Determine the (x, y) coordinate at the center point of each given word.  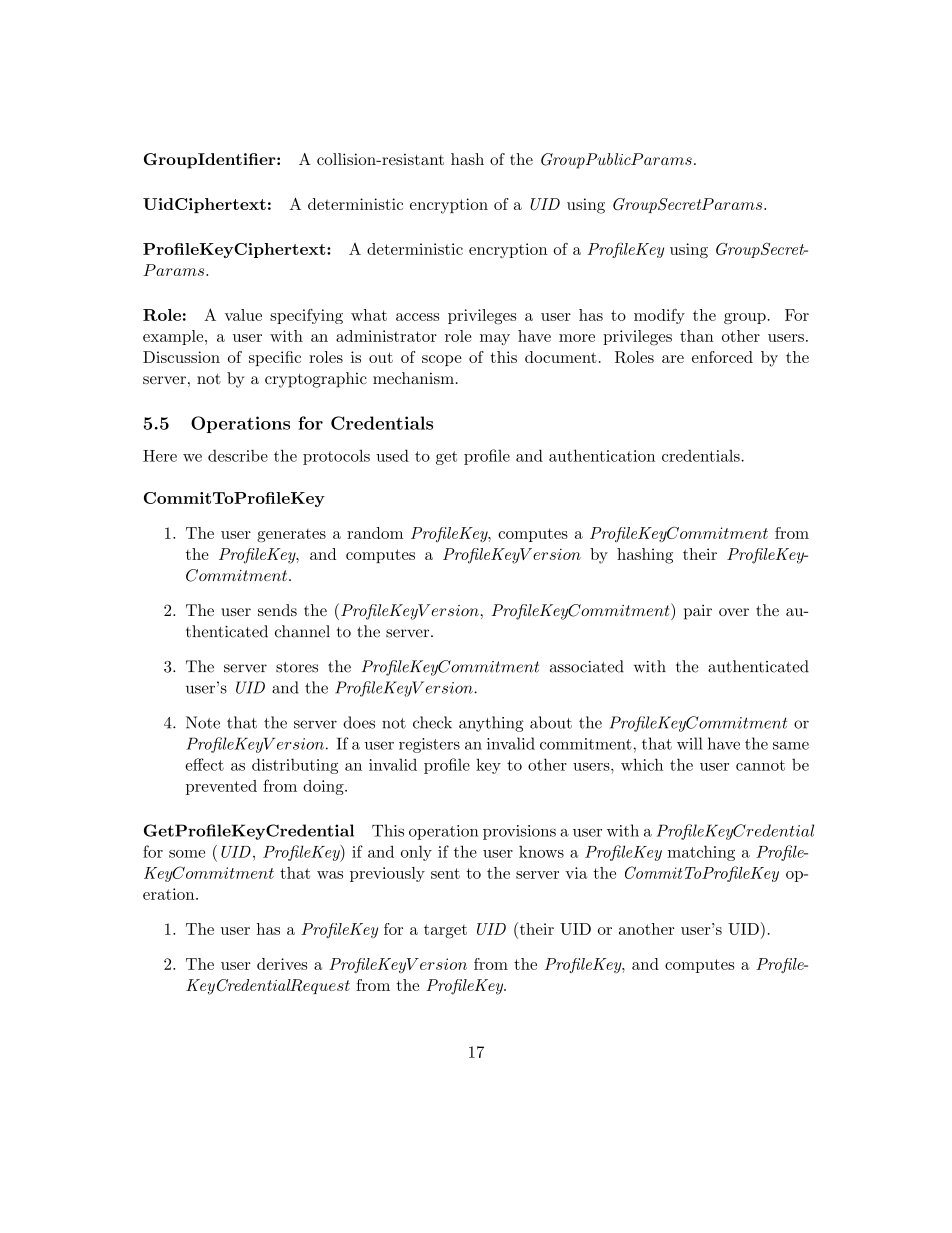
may (495, 339)
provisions (519, 832)
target (445, 931)
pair (698, 612)
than (697, 336)
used (392, 455)
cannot (760, 765)
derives (282, 964)
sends (277, 610)
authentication (602, 455)
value (243, 315)
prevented (221, 787)
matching (701, 853)
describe (238, 455)
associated (587, 666)
